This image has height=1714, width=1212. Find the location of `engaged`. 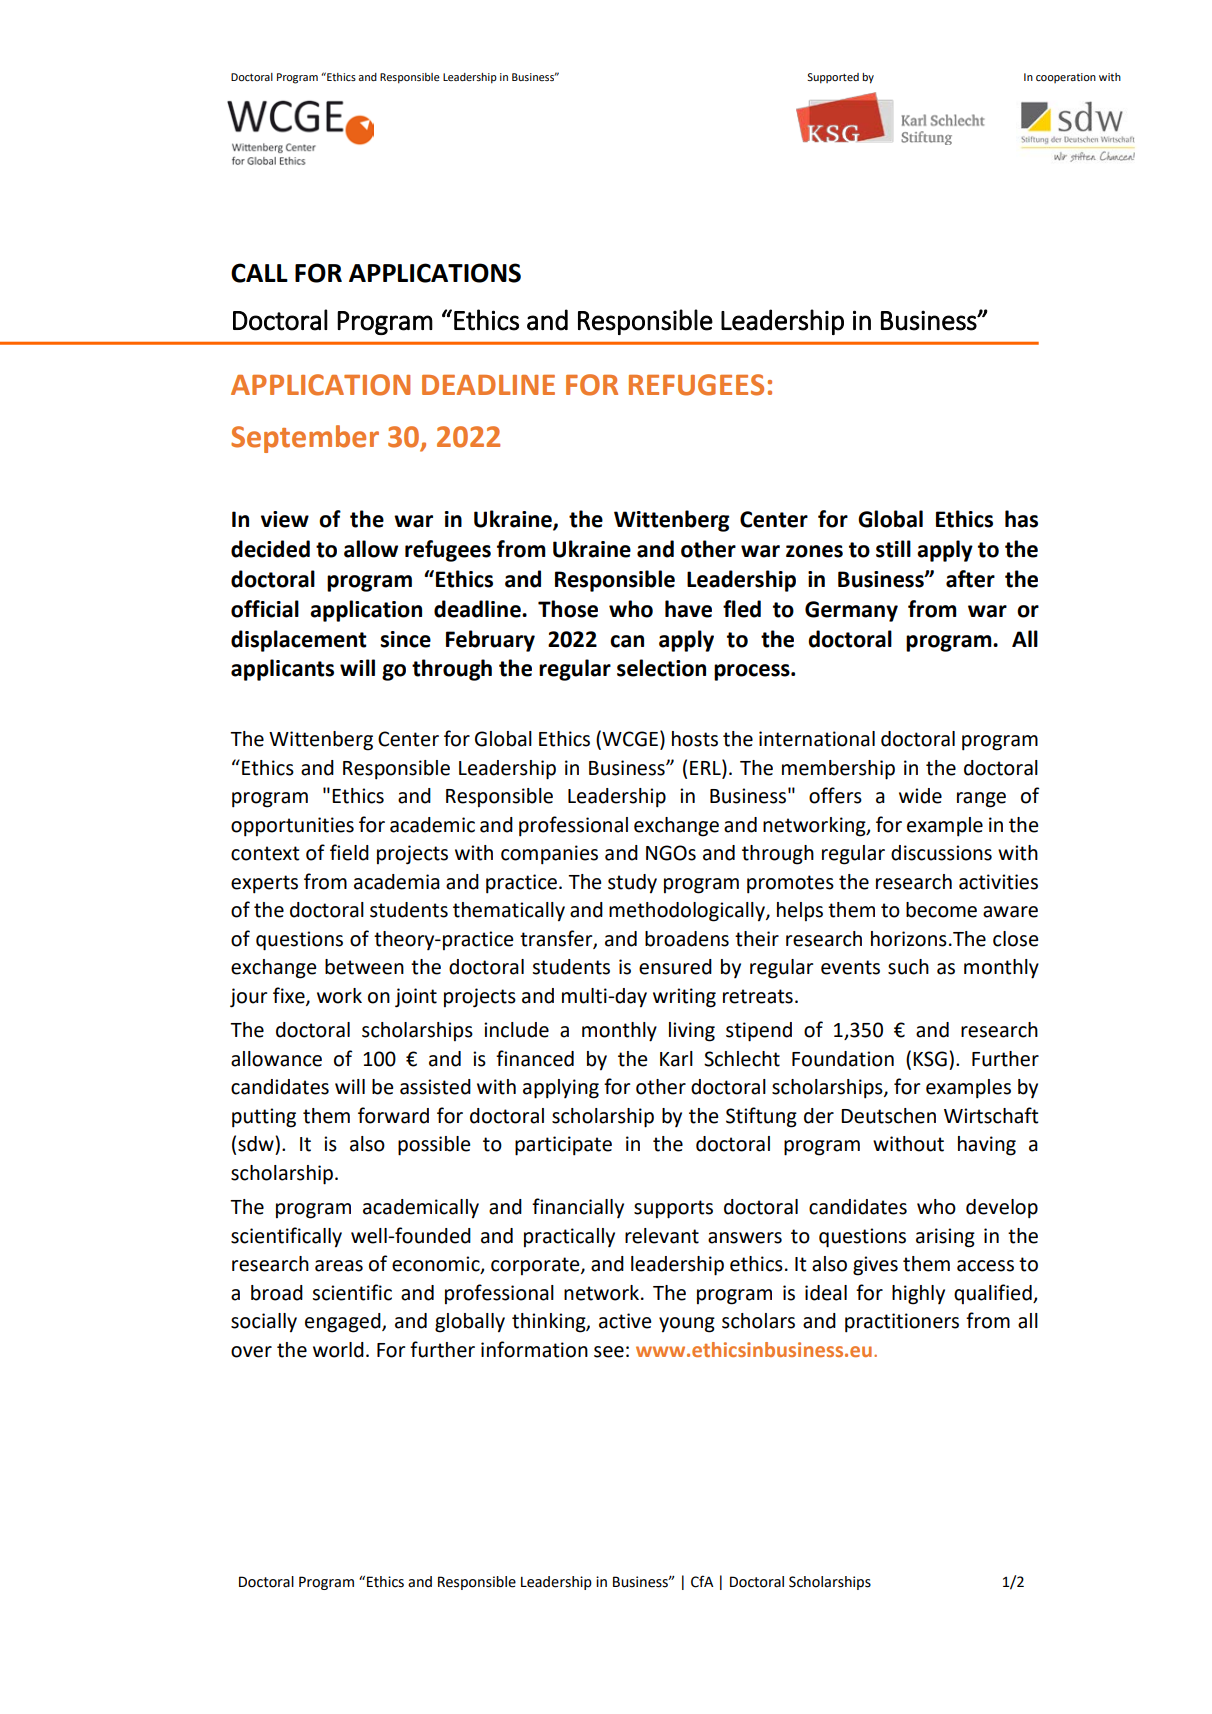

engaged is located at coordinates (344, 1323).
